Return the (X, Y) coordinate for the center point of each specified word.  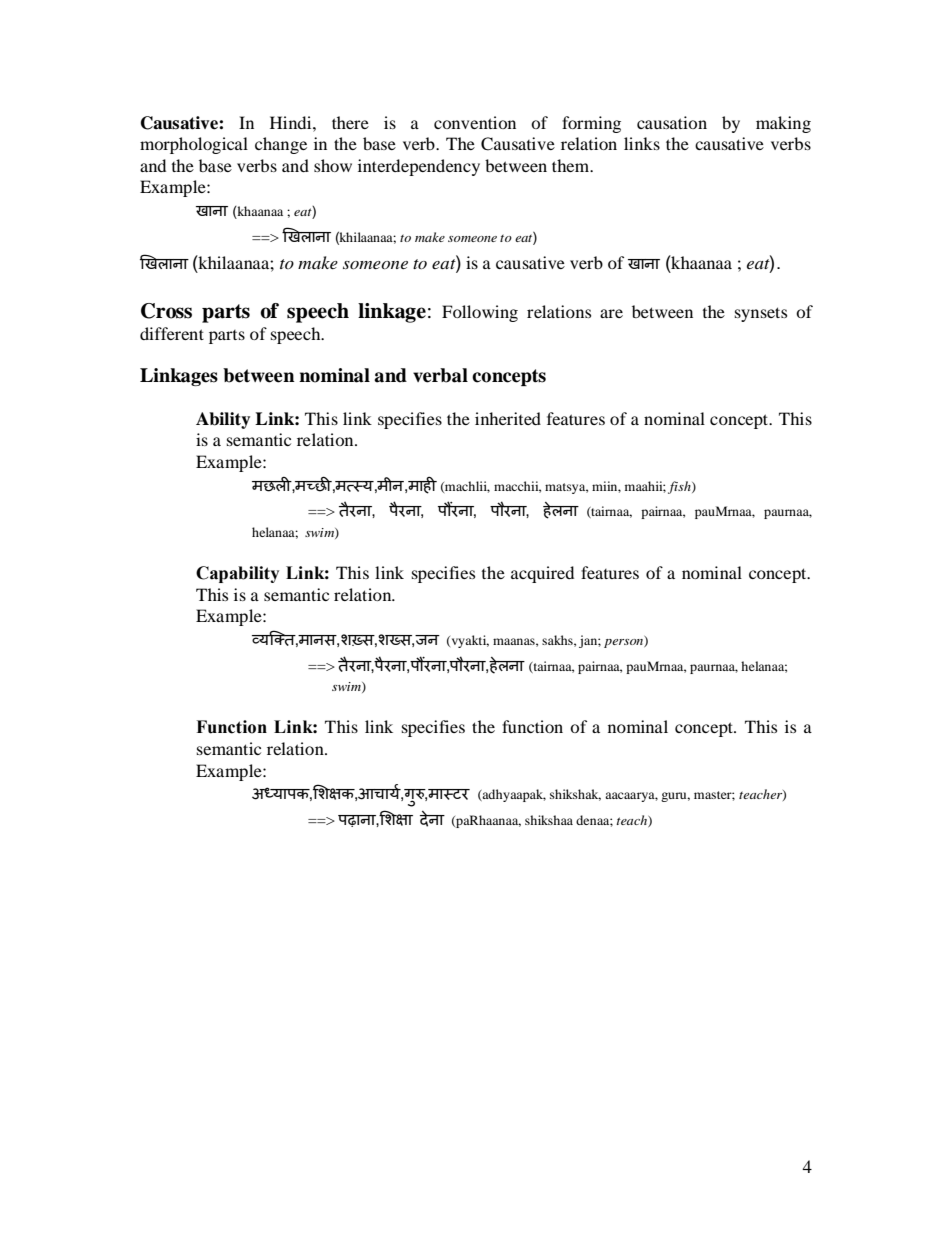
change (281, 145)
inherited (508, 418)
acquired (542, 574)
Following (480, 313)
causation (672, 122)
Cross (166, 311)
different (172, 333)
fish (680, 487)
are (611, 313)
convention (475, 122)
